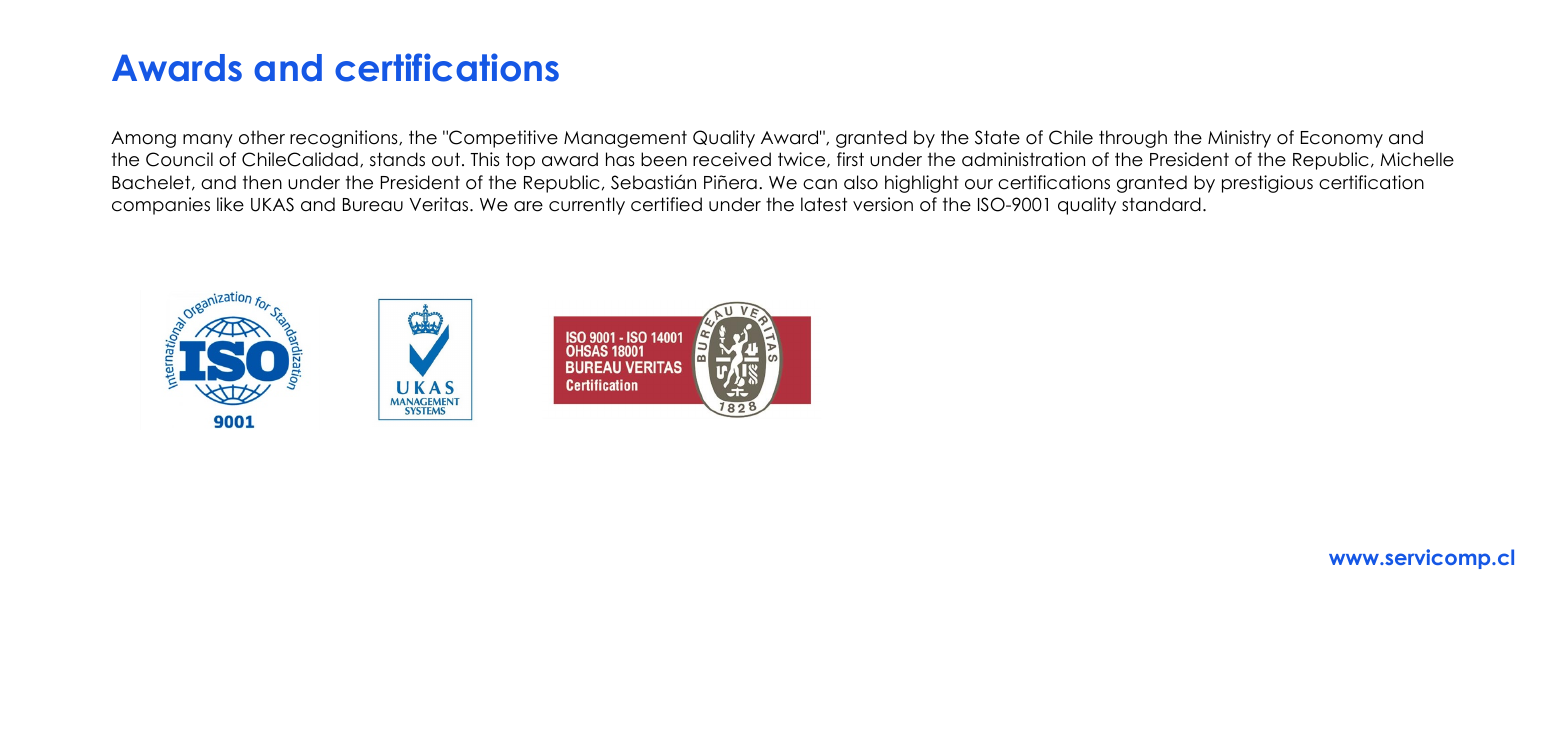  I want to click on Ministry, so click(1239, 139).
